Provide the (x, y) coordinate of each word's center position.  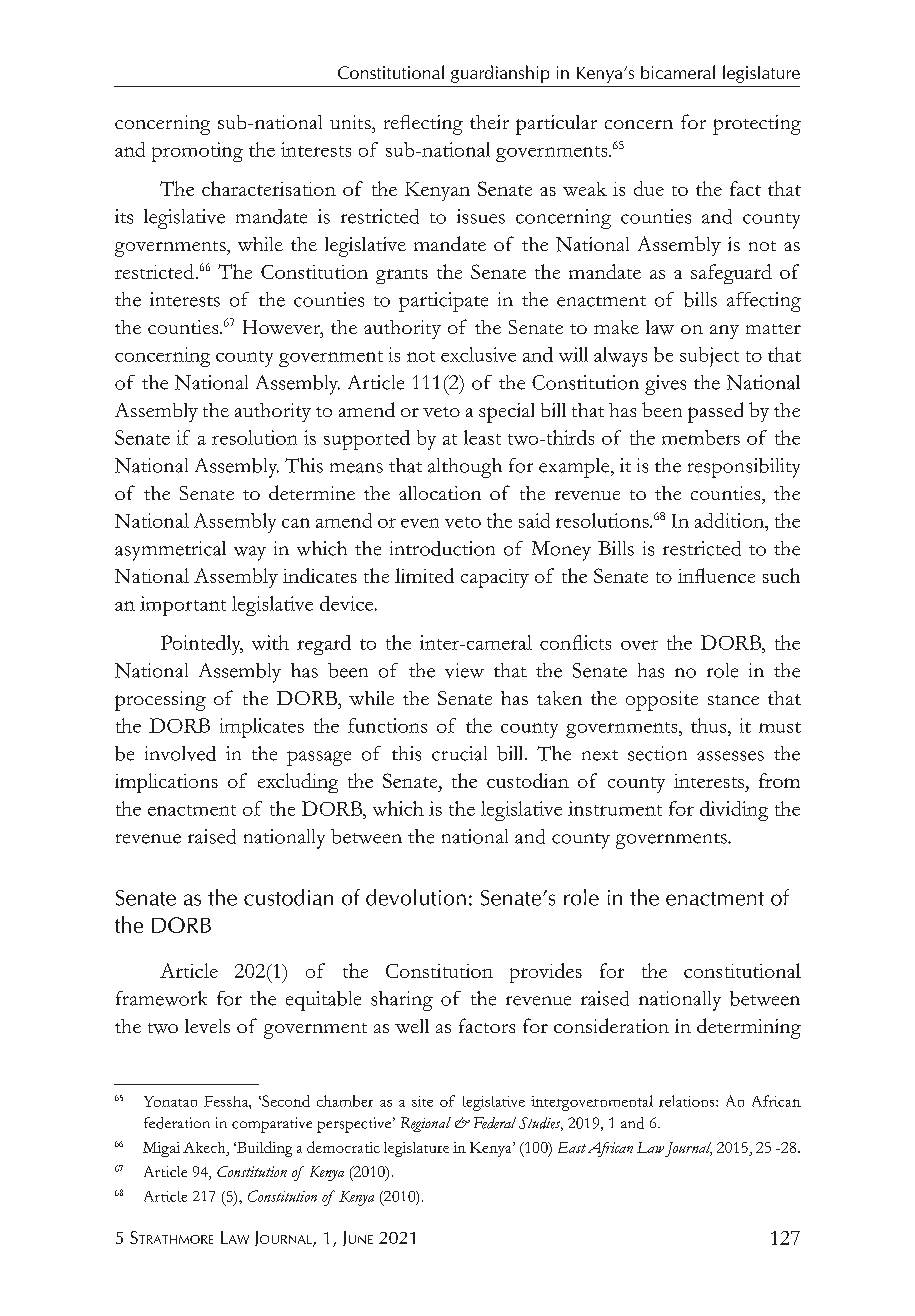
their (489, 122)
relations (688, 1101)
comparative (272, 1125)
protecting (757, 125)
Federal (495, 1123)
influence (716, 575)
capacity (495, 578)
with (270, 642)
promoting (197, 152)
